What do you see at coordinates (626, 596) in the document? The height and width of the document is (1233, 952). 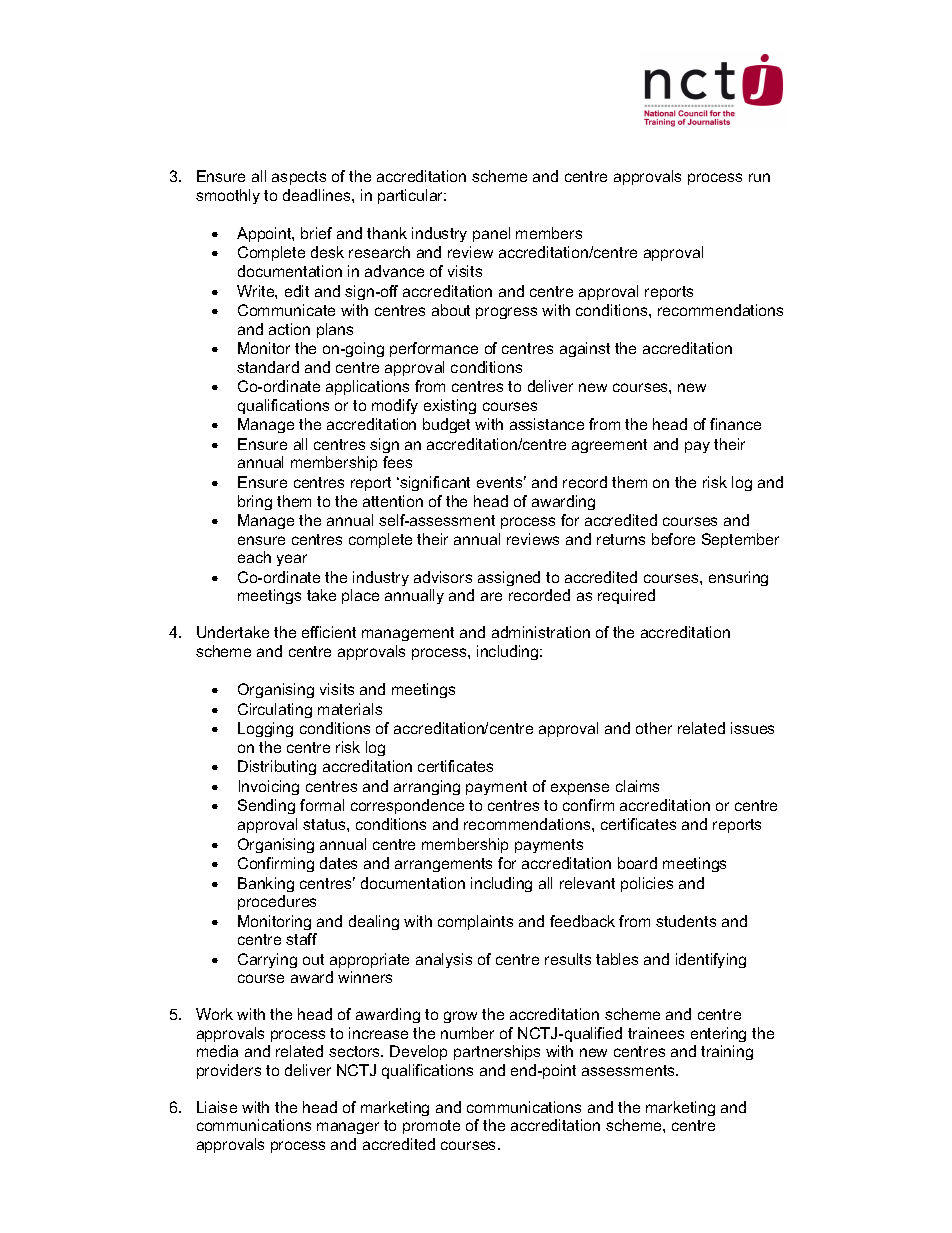 I see `required` at bounding box center [626, 596].
